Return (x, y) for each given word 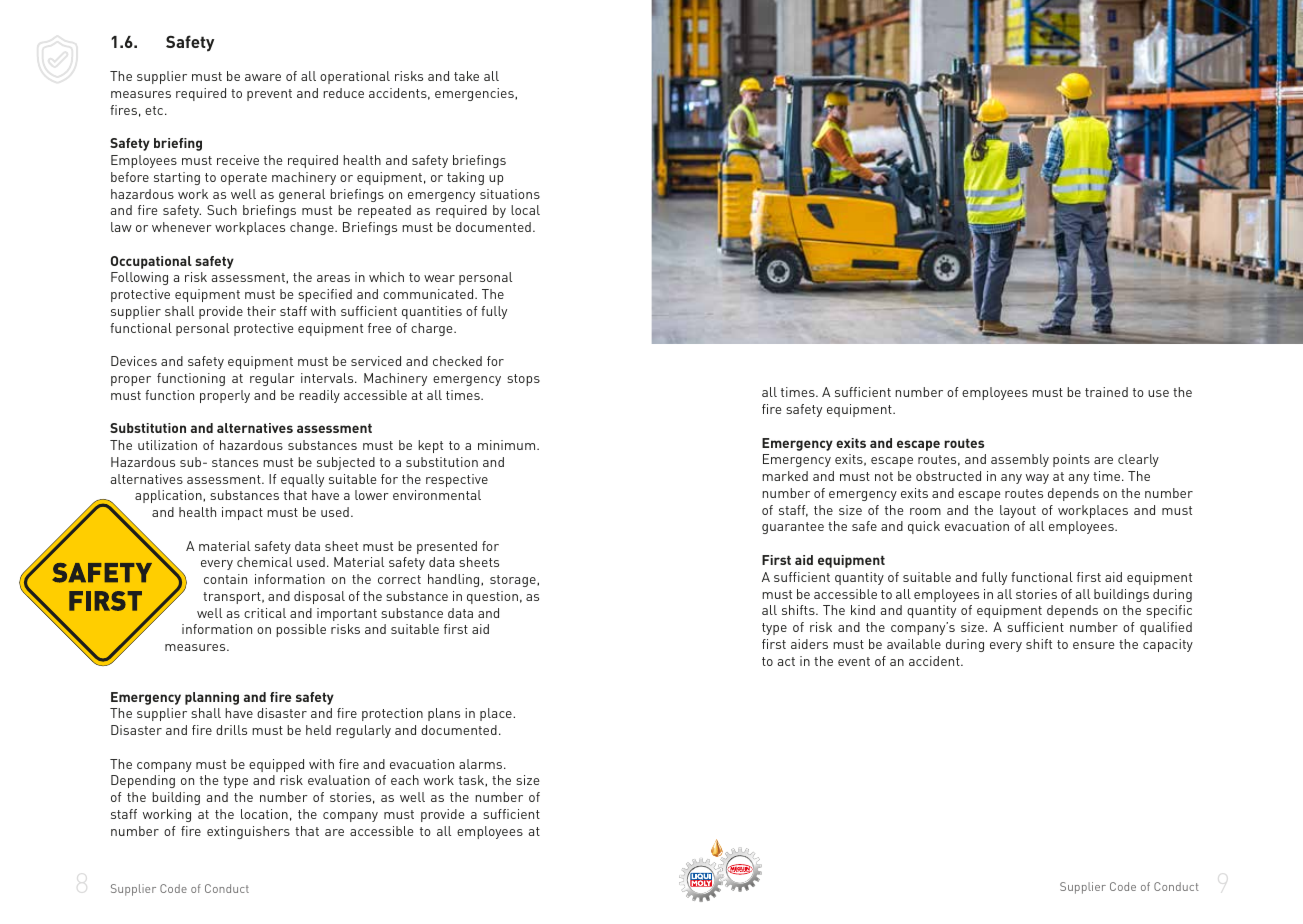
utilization (167, 445)
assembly (1020, 460)
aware (263, 77)
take (466, 76)
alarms (482, 764)
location (264, 814)
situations (510, 194)
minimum (508, 445)
